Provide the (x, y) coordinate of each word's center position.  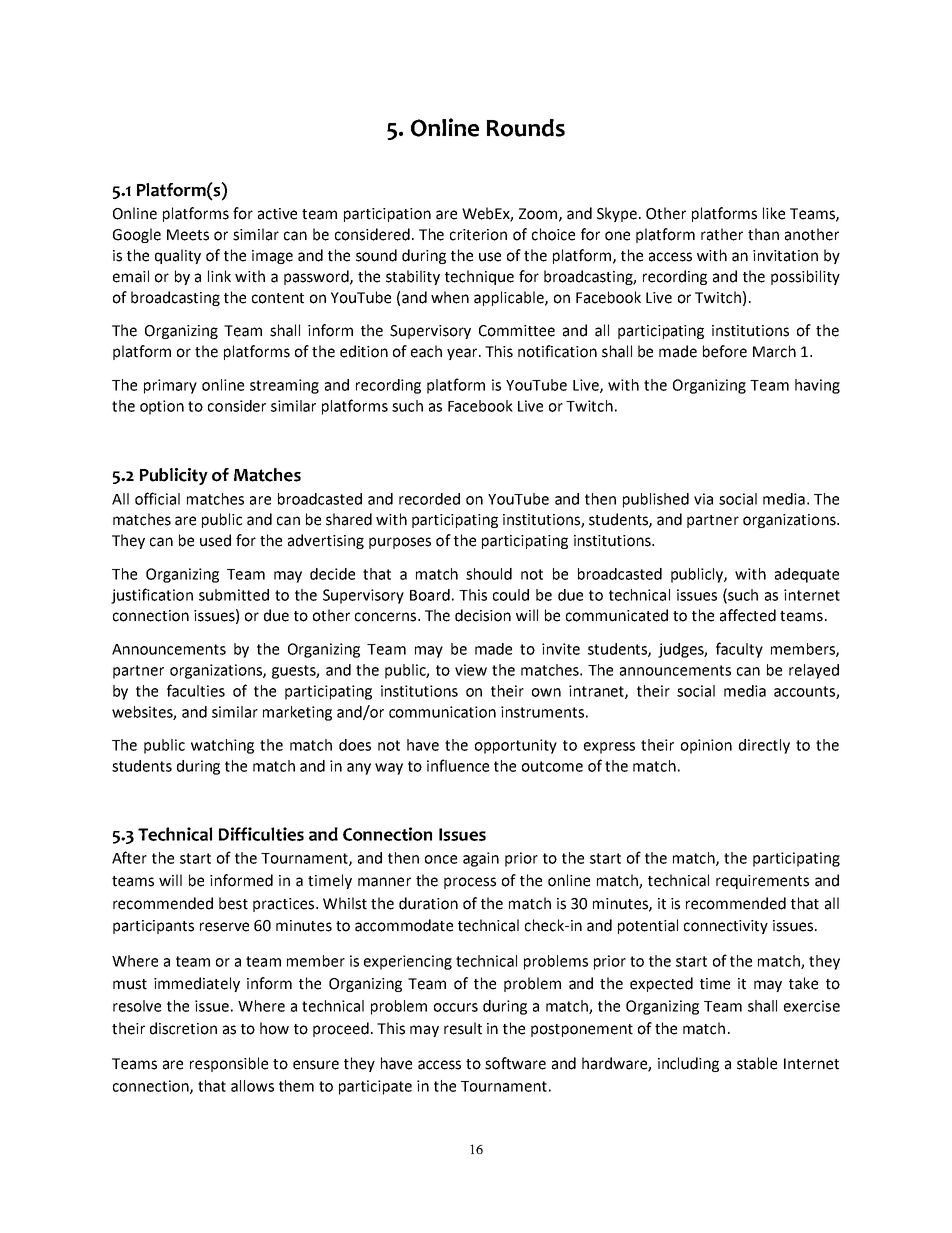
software (515, 1063)
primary (170, 386)
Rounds (525, 128)
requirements (762, 882)
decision (483, 615)
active (277, 214)
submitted (234, 595)
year (463, 354)
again (481, 859)
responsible (229, 1064)
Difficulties (261, 834)
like (774, 213)
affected (748, 615)
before (725, 351)
